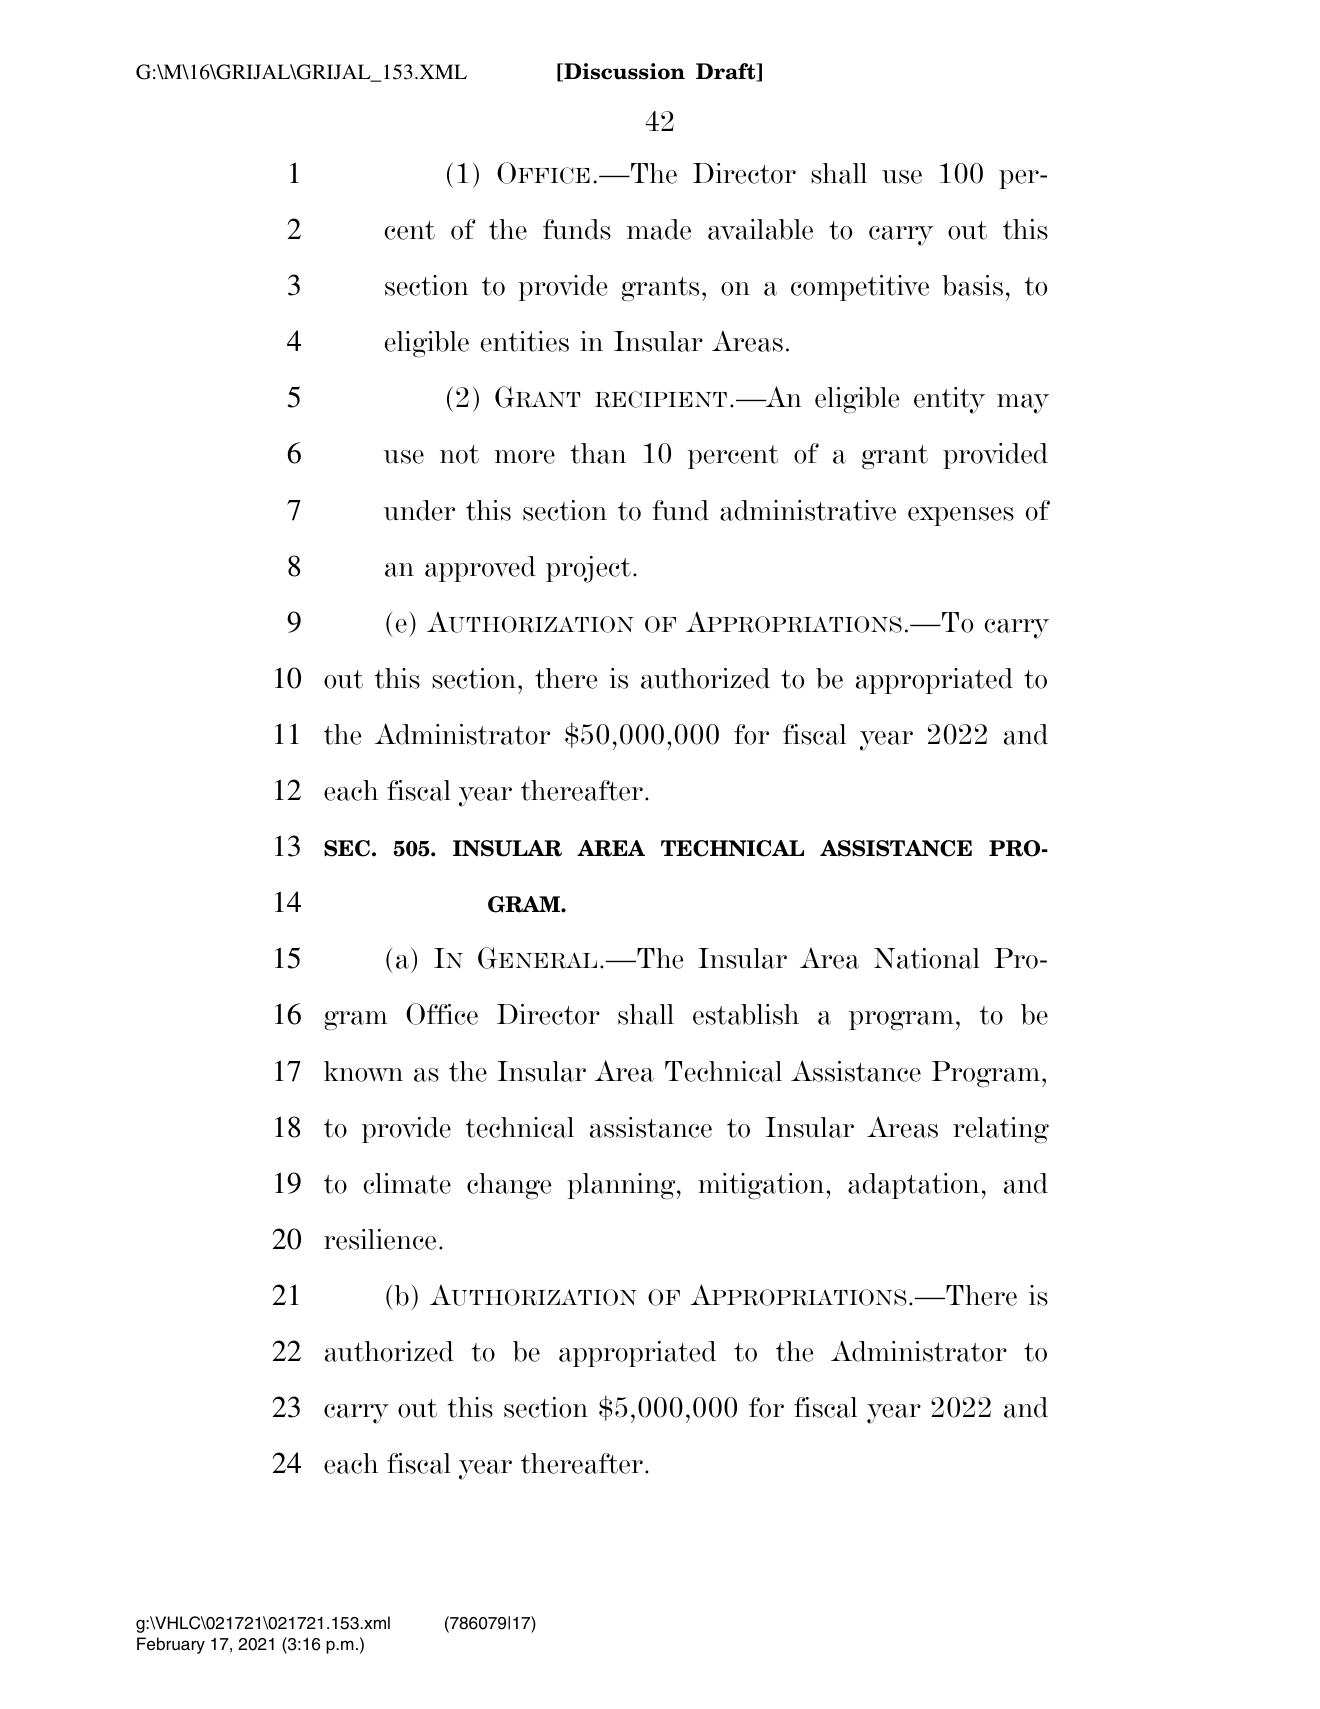 This screenshot has width=1320, height=1709. What do you see at coordinates (746, 1014) in the screenshot?
I see `establish` at bounding box center [746, 1014].
